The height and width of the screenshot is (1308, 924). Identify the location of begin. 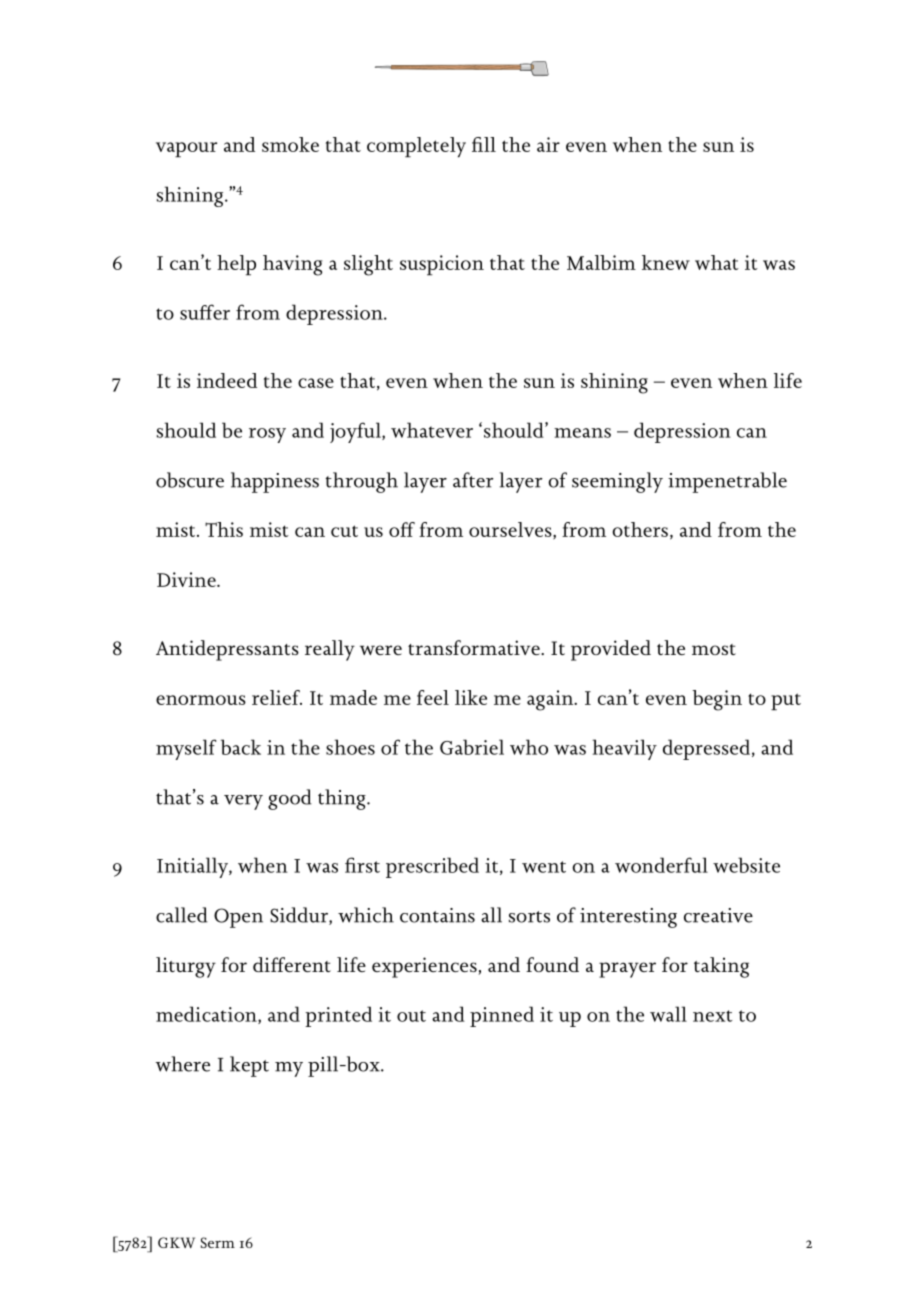
(717, 700).
